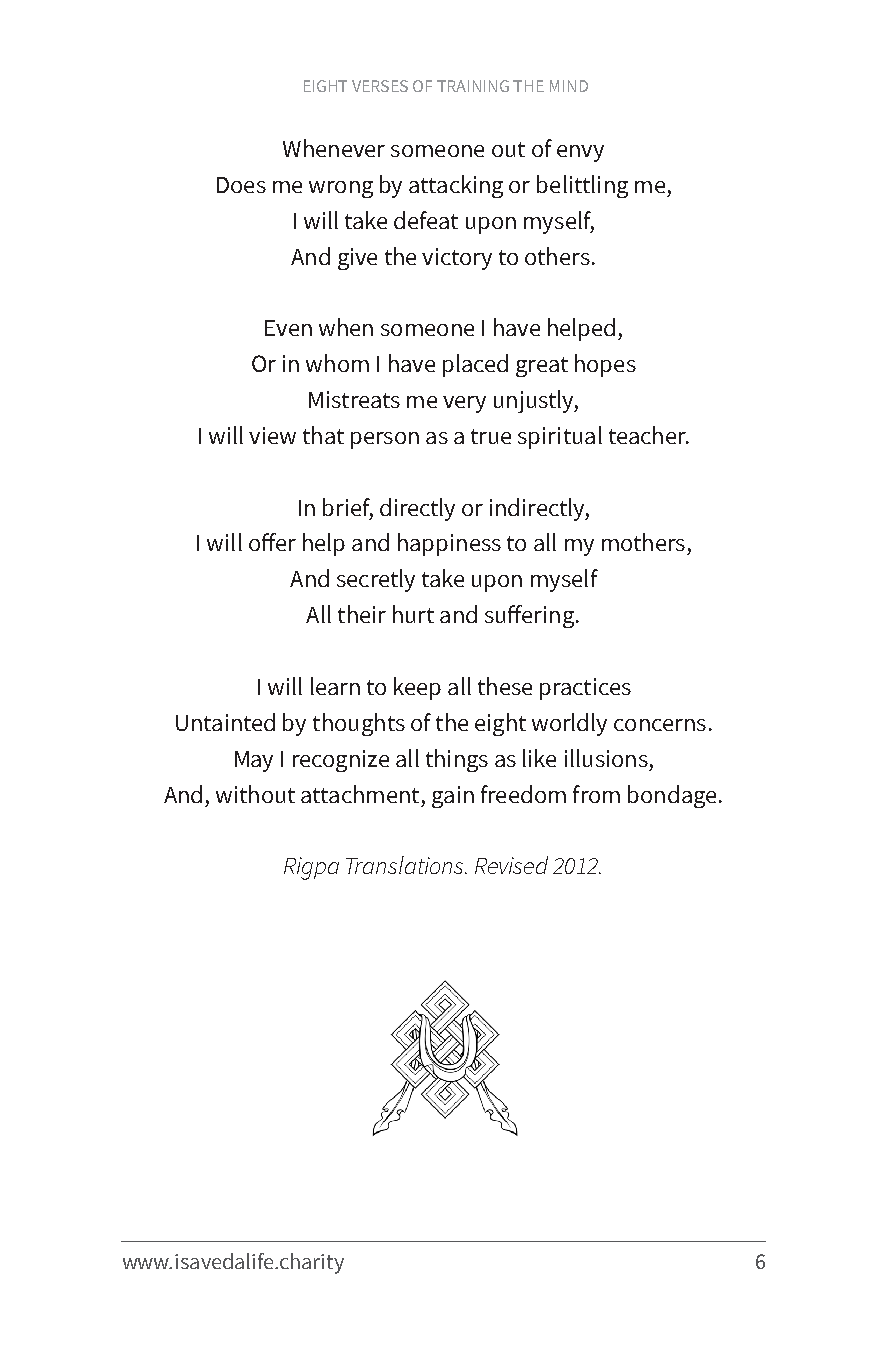  Describe the element at coordinates (473, 86) in the page. I see `TRAINING` at that location.
